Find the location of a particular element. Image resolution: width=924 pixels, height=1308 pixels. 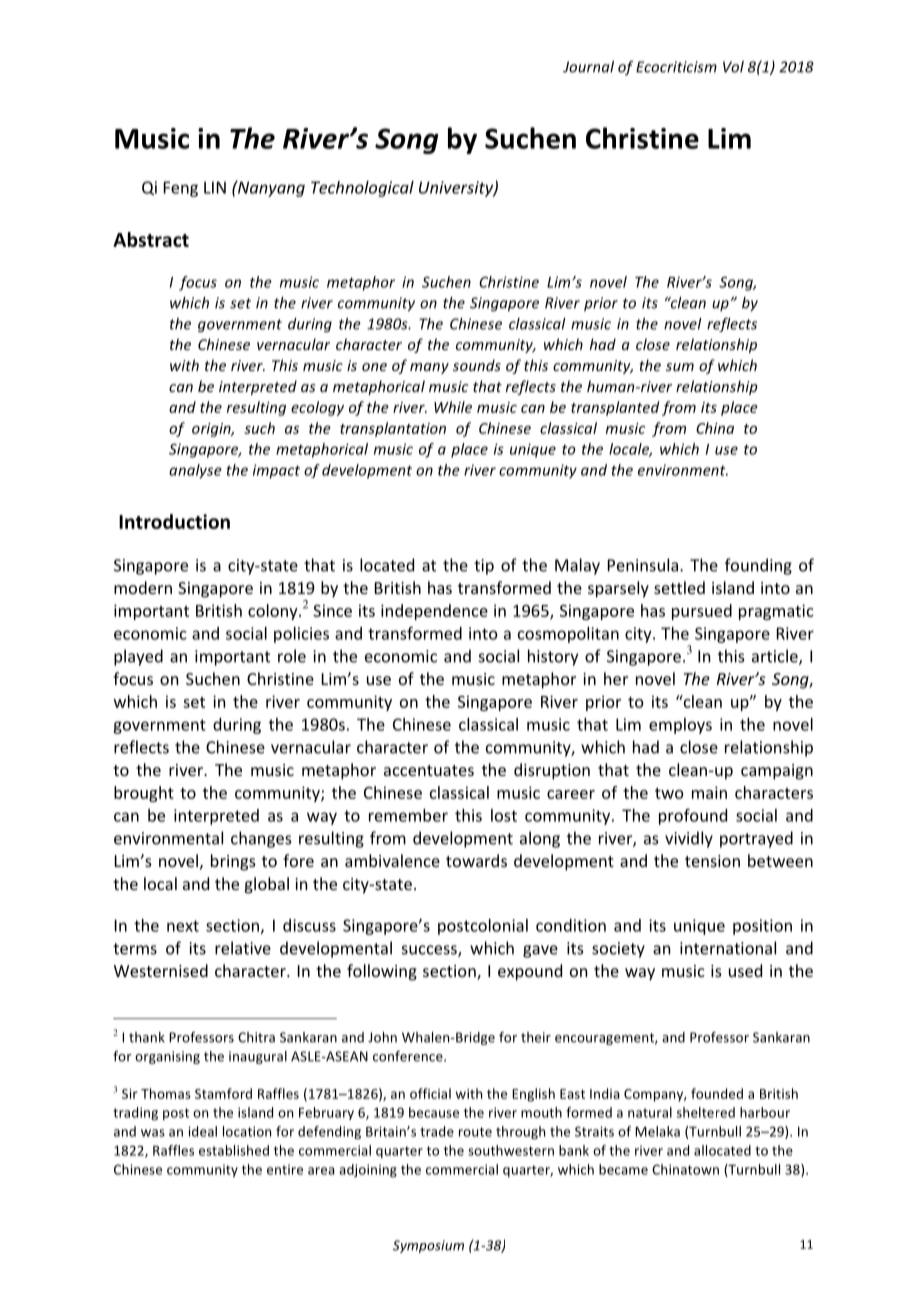

independence is located at coordinates (434, 612).
